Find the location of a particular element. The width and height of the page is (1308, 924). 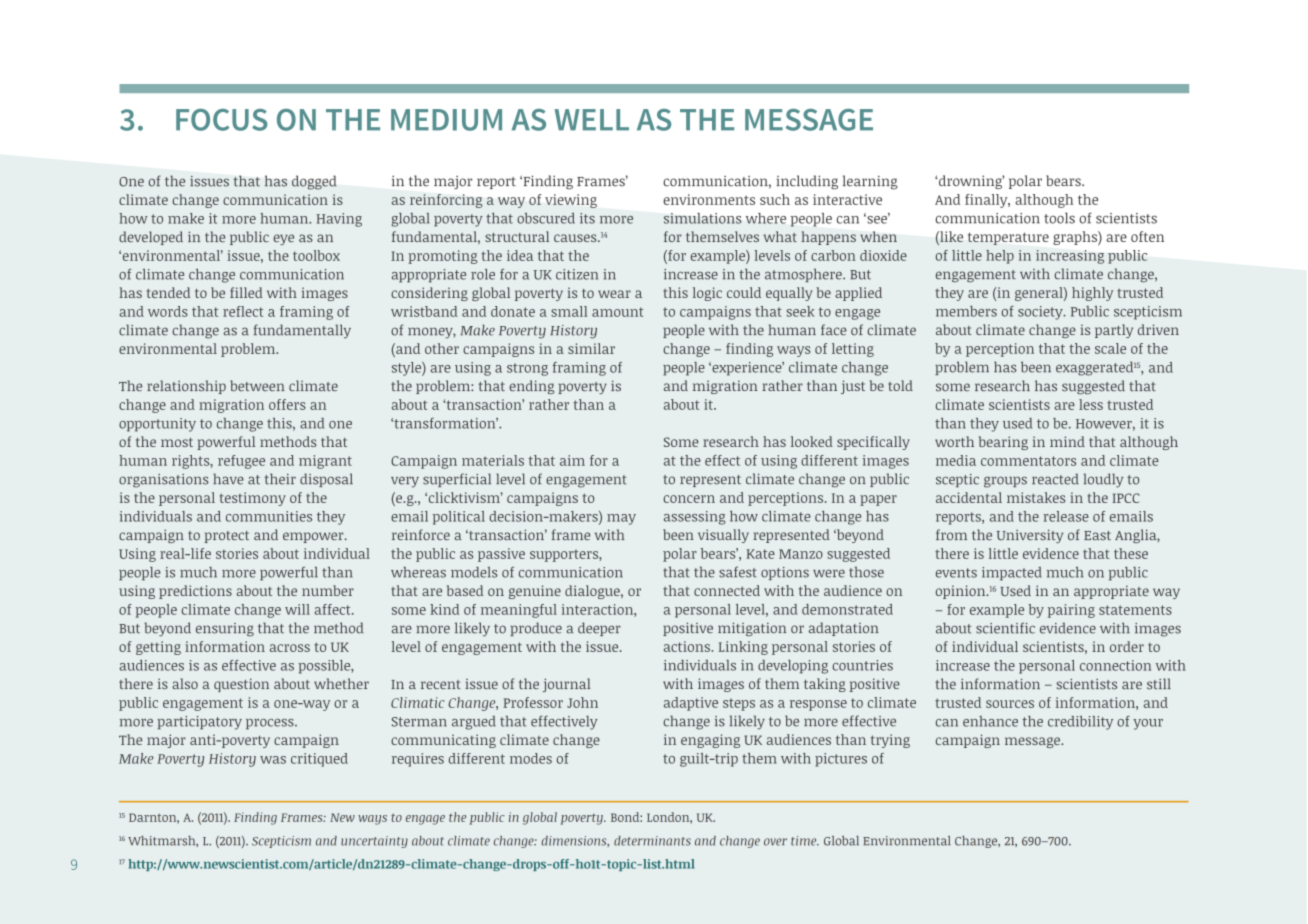

WELL is located at coordinates (592, 120).
